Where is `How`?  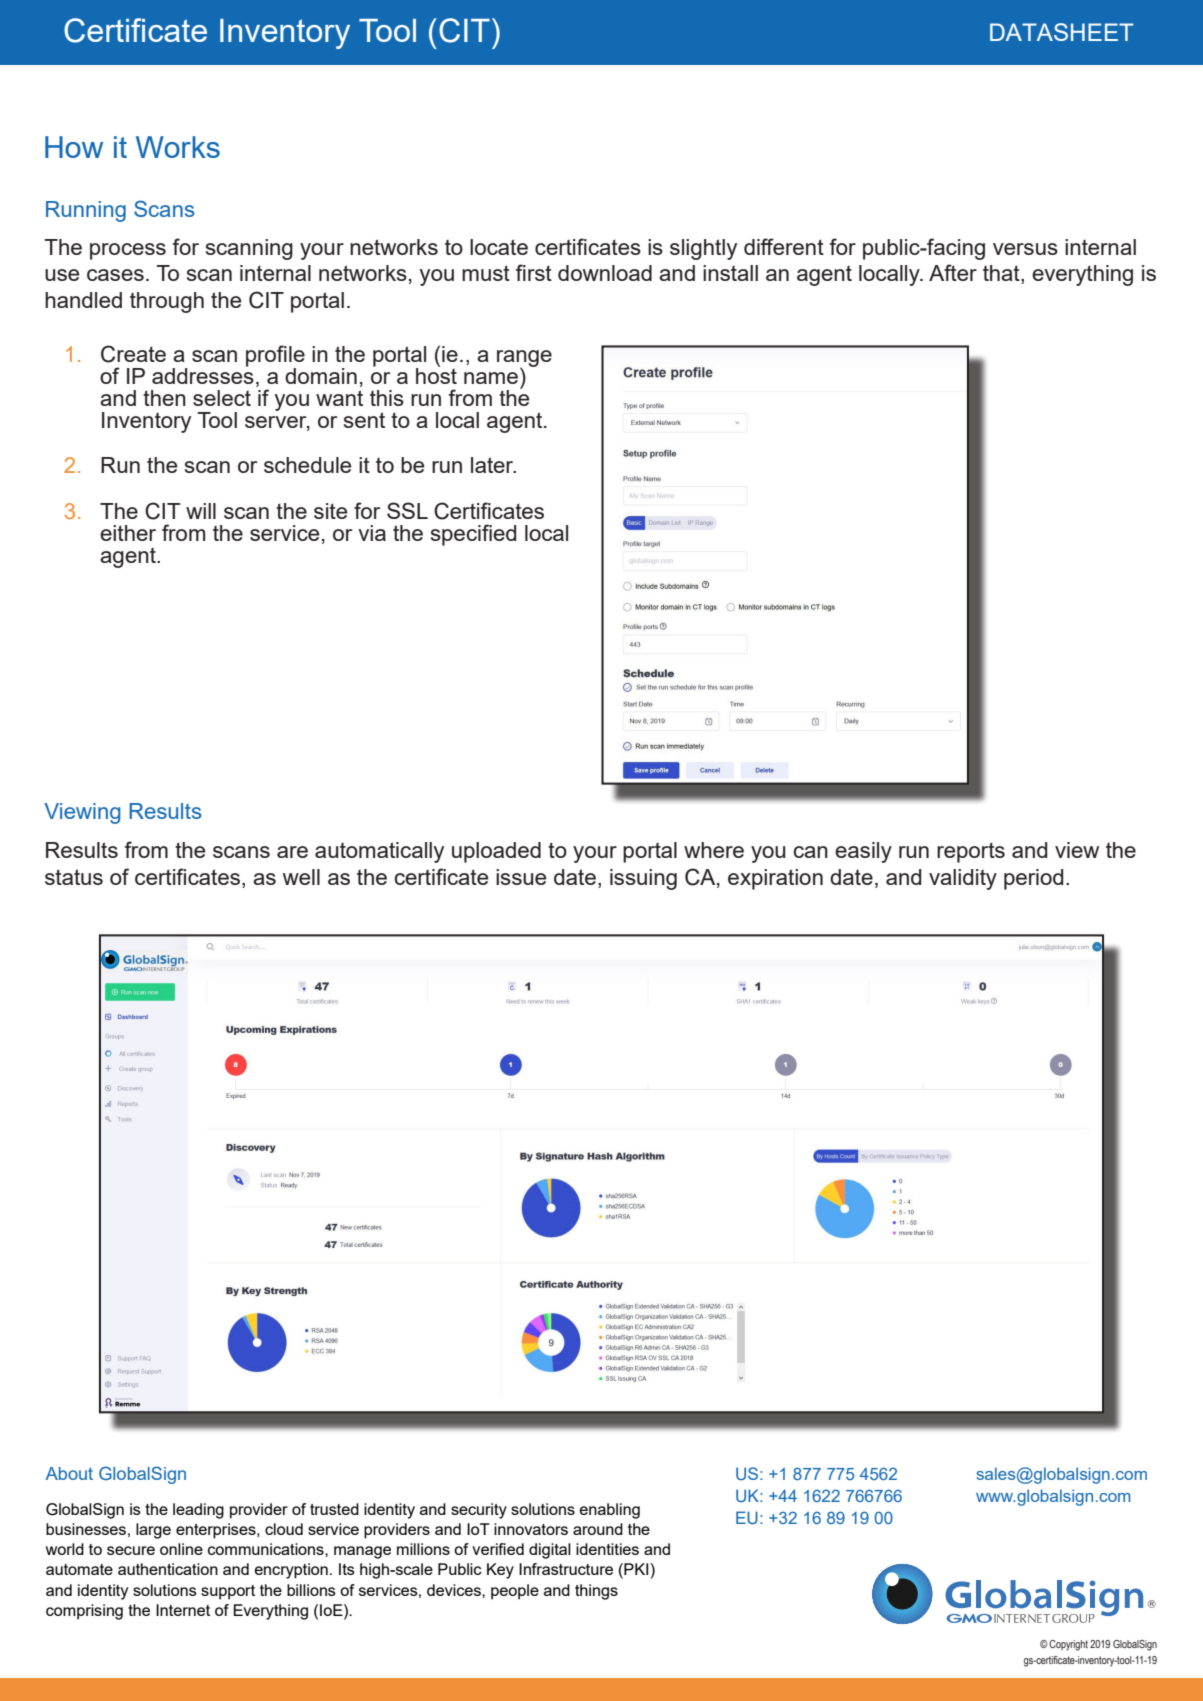 How is located at coordinates (74, 147).
